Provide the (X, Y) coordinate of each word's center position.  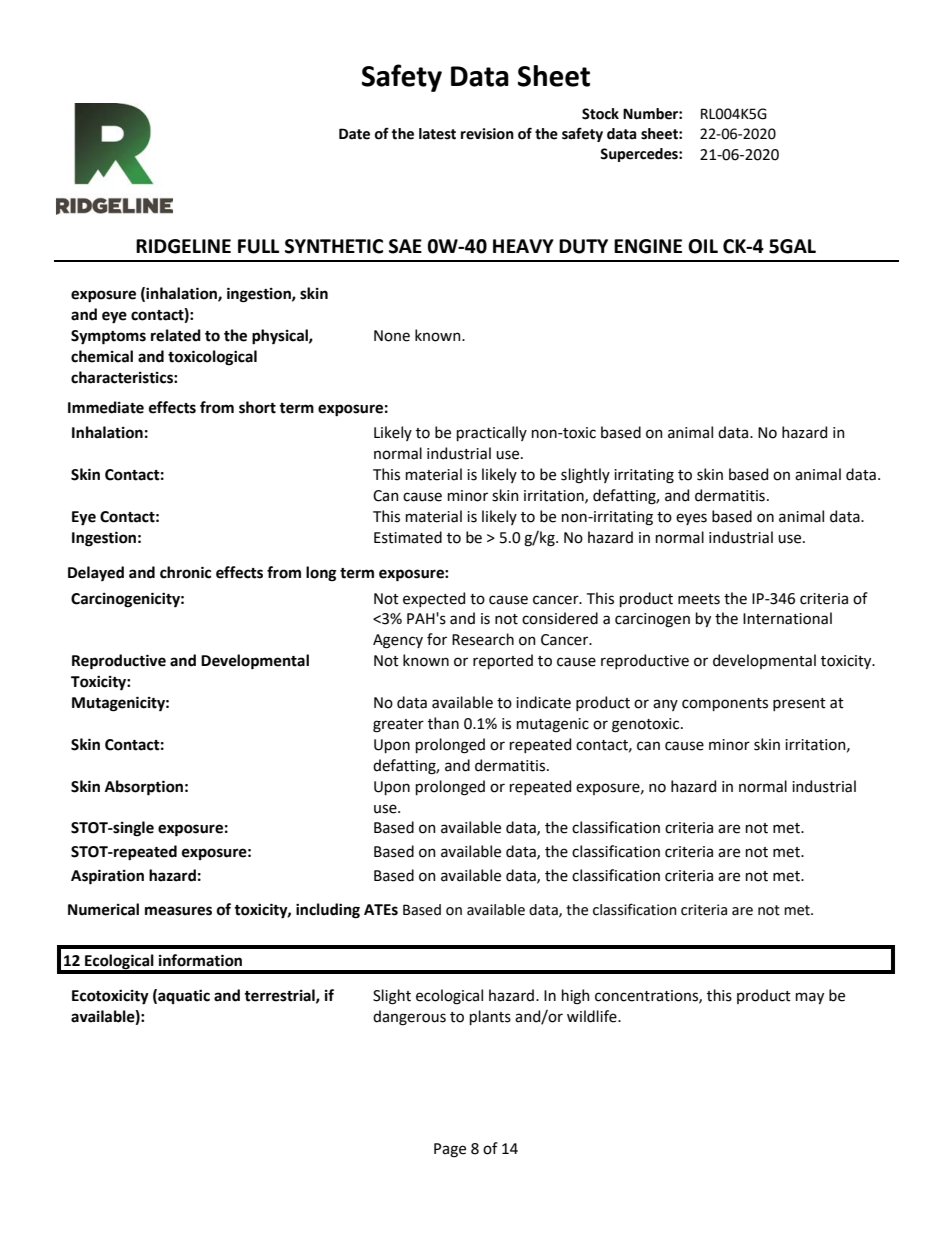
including (328, 911)
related (176, 335)
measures (178, 911)
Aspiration (107, 877)
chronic (185, 572)
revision (487, 134)
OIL (703, 246)
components (725, 704)
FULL (258, 246)
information (200, 960)
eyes (691, 519)
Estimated (408, 537)
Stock (600, 114)
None (392, 336)
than (443, 723)
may (810, 998)
